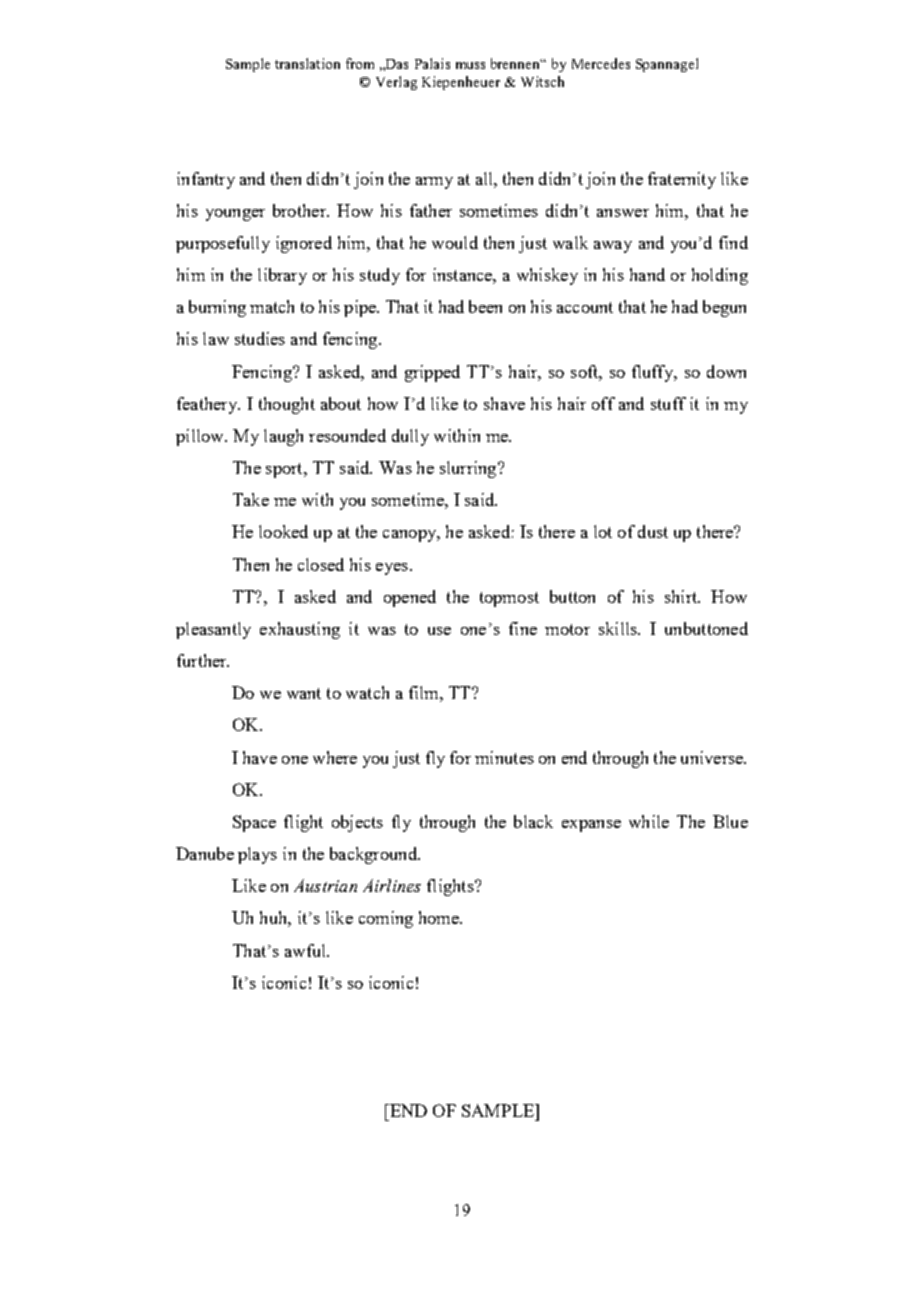 Image resolution: width=924 pixels, height=1308 pixels. I want to click on dust, so click(653, 531).
